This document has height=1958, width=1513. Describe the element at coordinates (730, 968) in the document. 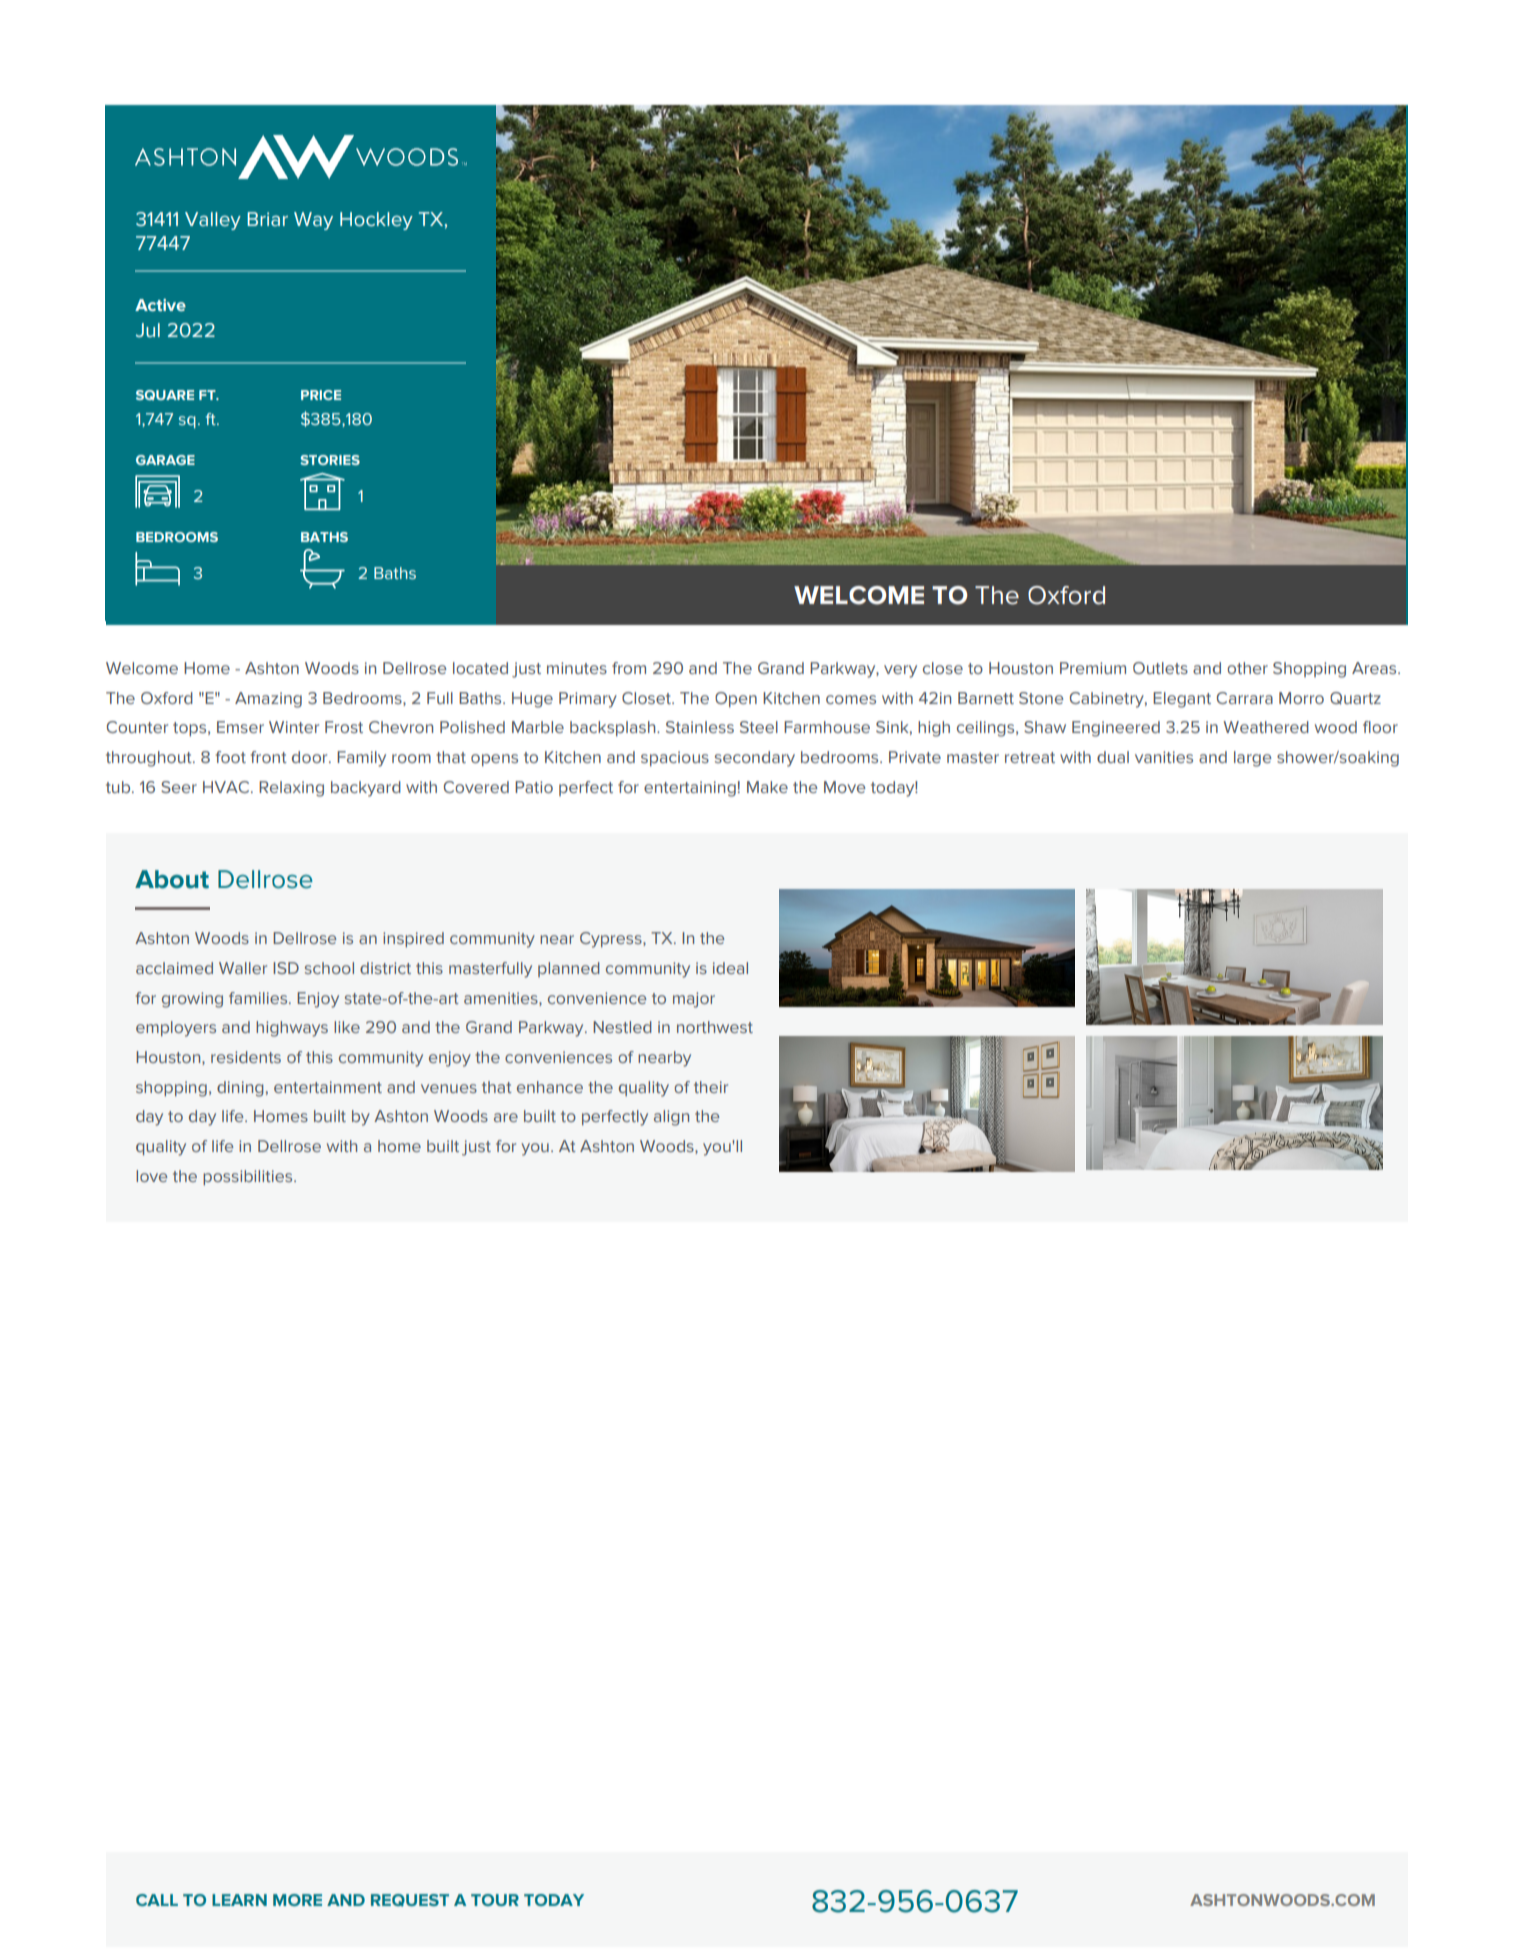

I see `ideal` at that location.
